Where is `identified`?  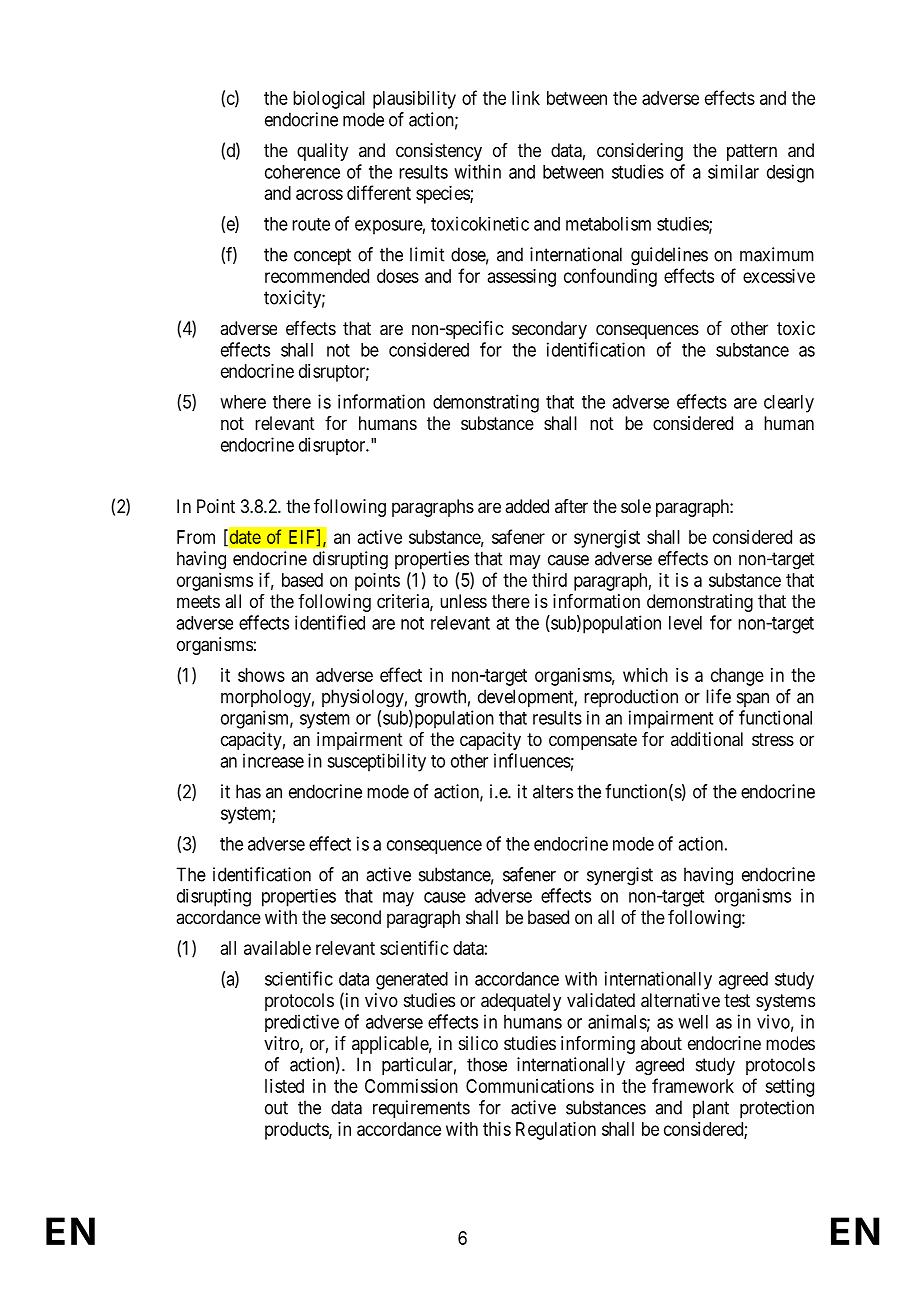
identified is located at coordinates (330, 622).
